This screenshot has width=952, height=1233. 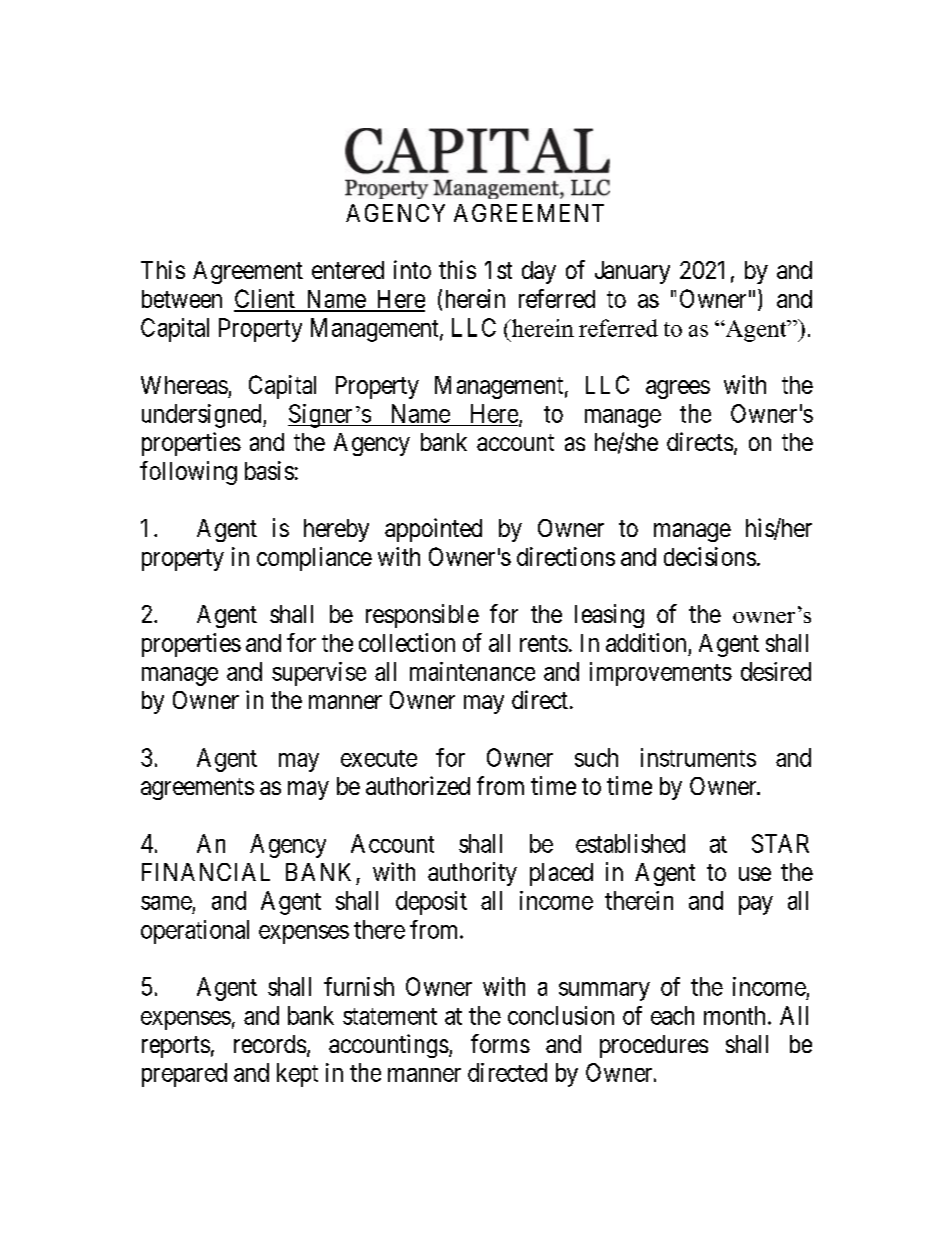 I want to click on Client, so click(x=265, y=300).
